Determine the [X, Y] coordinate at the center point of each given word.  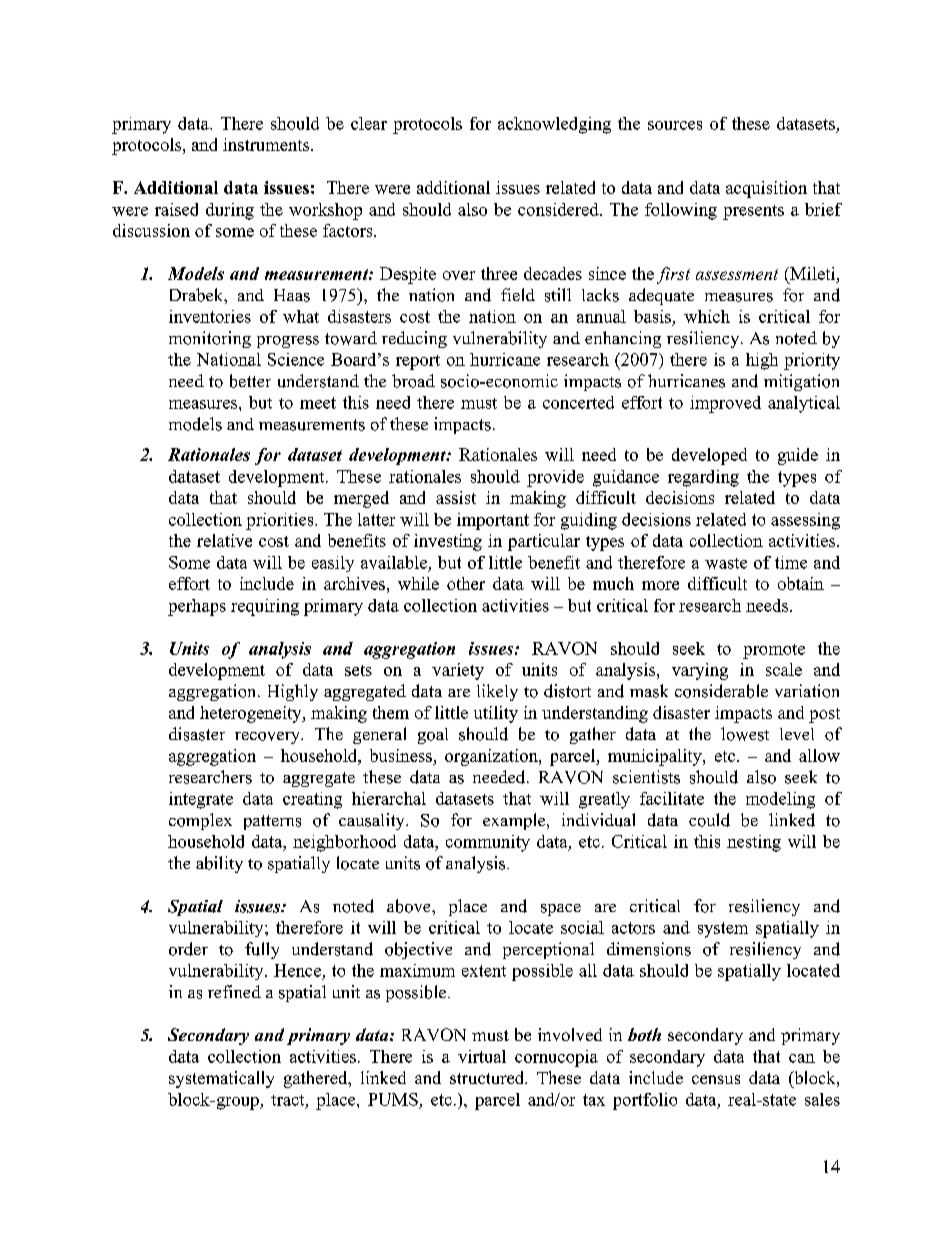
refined [234, 991]
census [716, 1079]
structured [488, 1077]
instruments [267, 144]
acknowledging [554, 125]
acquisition [766, 189]
